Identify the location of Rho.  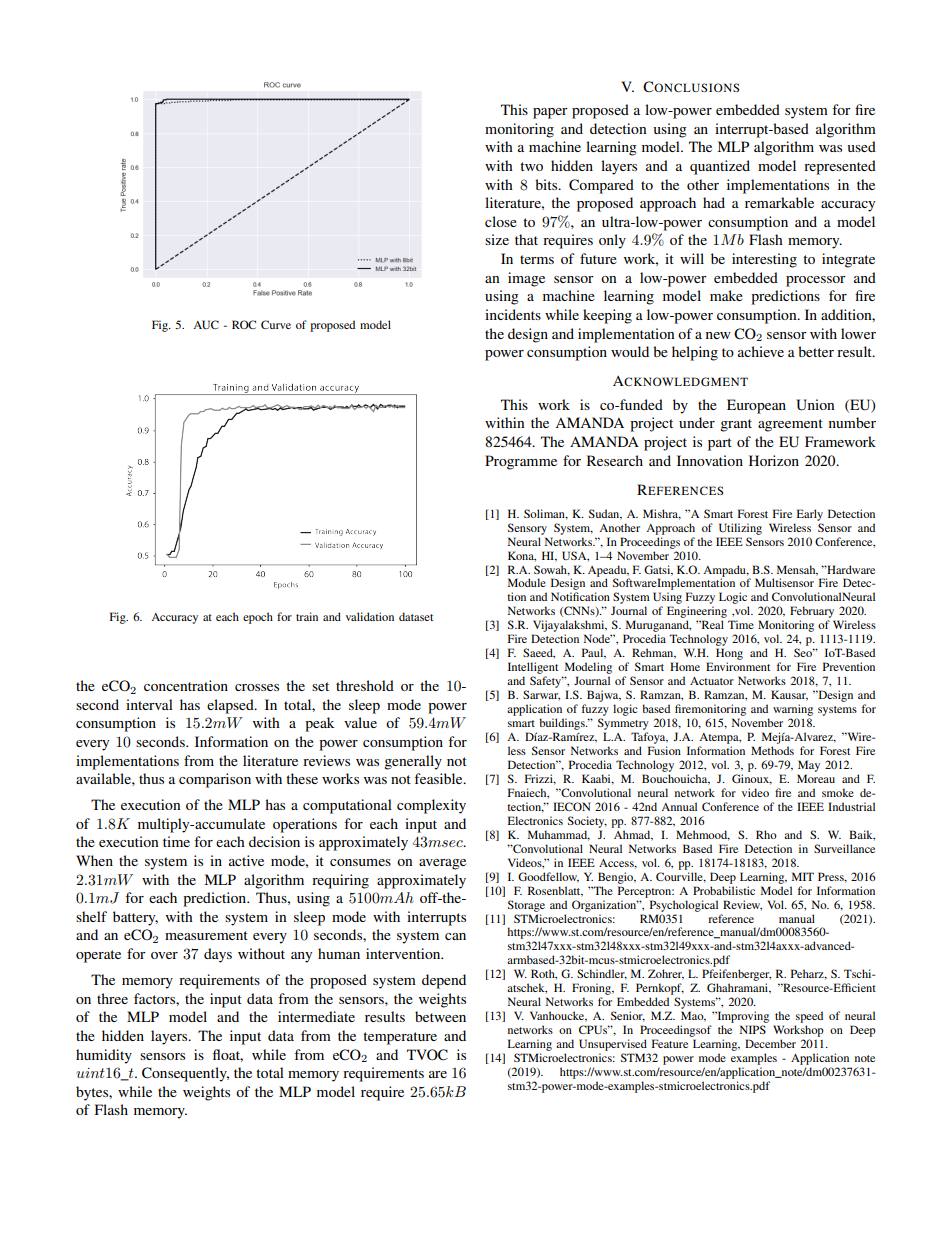
(766, 834).
